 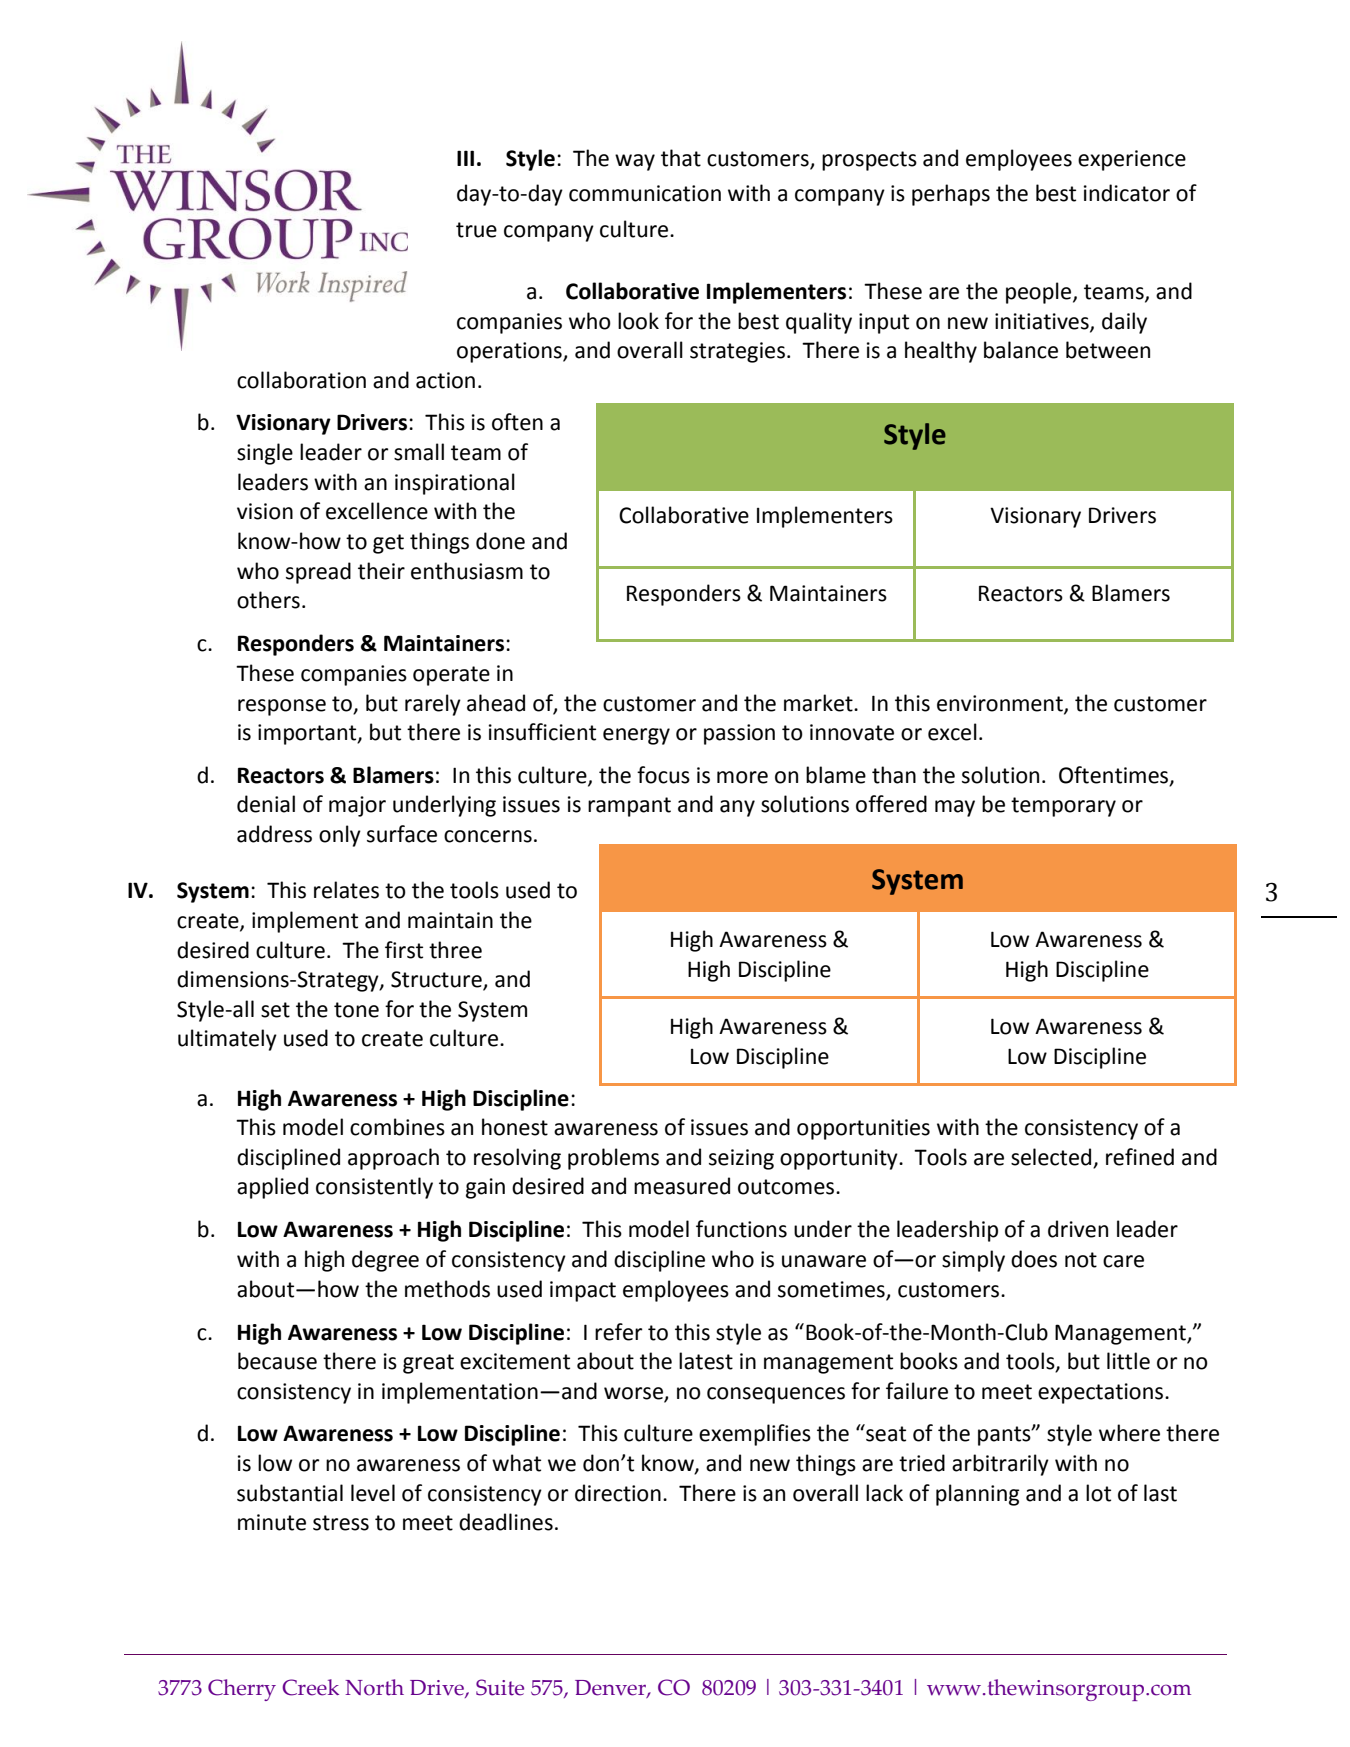 What do you see at coordinates (310, 1687) in the document?
I see `Creek` at bounding box center [310, 1687].
